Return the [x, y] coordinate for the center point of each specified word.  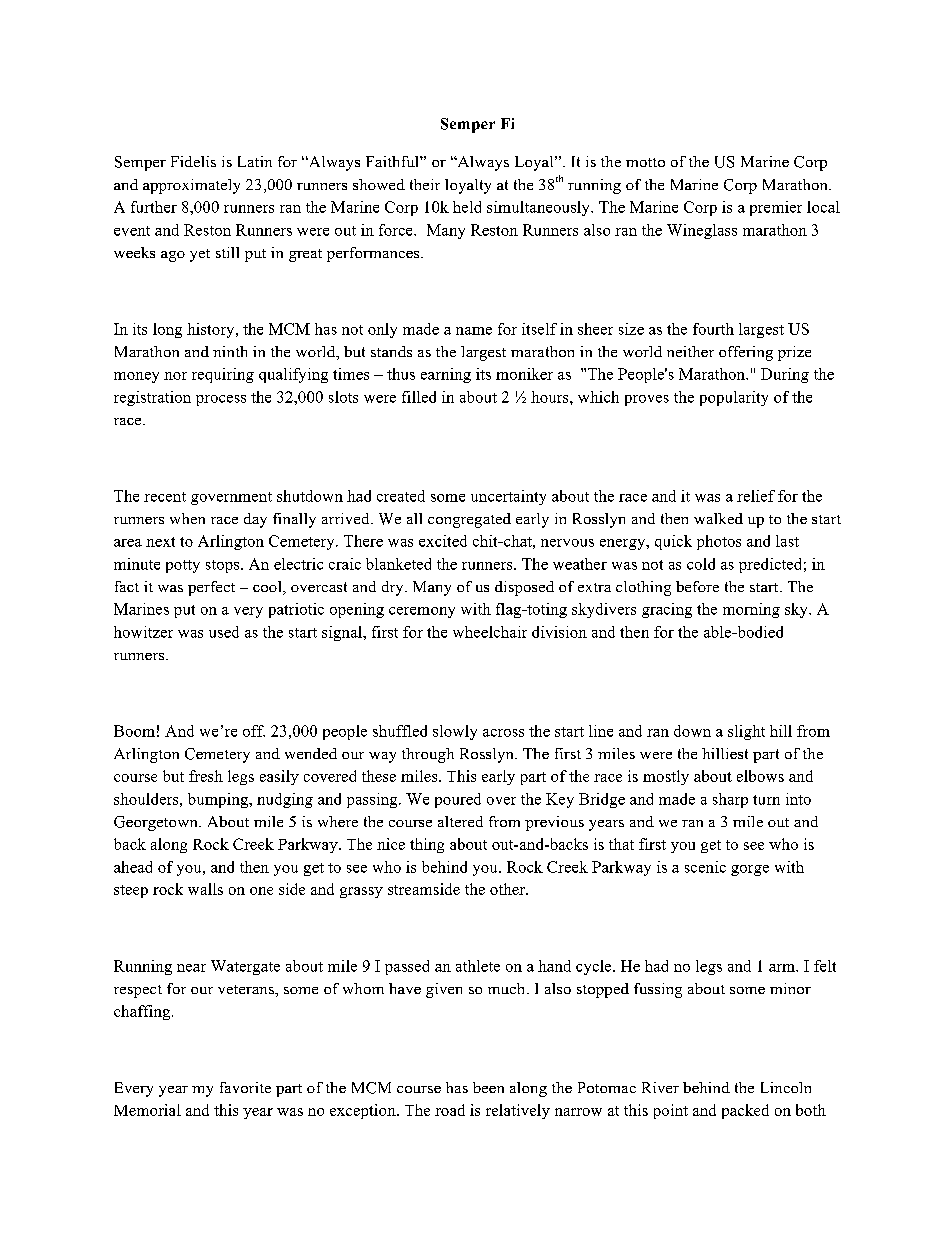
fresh [206, 776]
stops [224, 566]
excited [443, 541]
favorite [245, 1087]
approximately [191, 186]
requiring [223, 375]
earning [446, 375]
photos [719, 542]
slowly [455, 732]
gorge [750, 870]
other [508, 889]
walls [205, 889]
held [467, 207]
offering [746, 353]
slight [746, 732]
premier [776, 208]
